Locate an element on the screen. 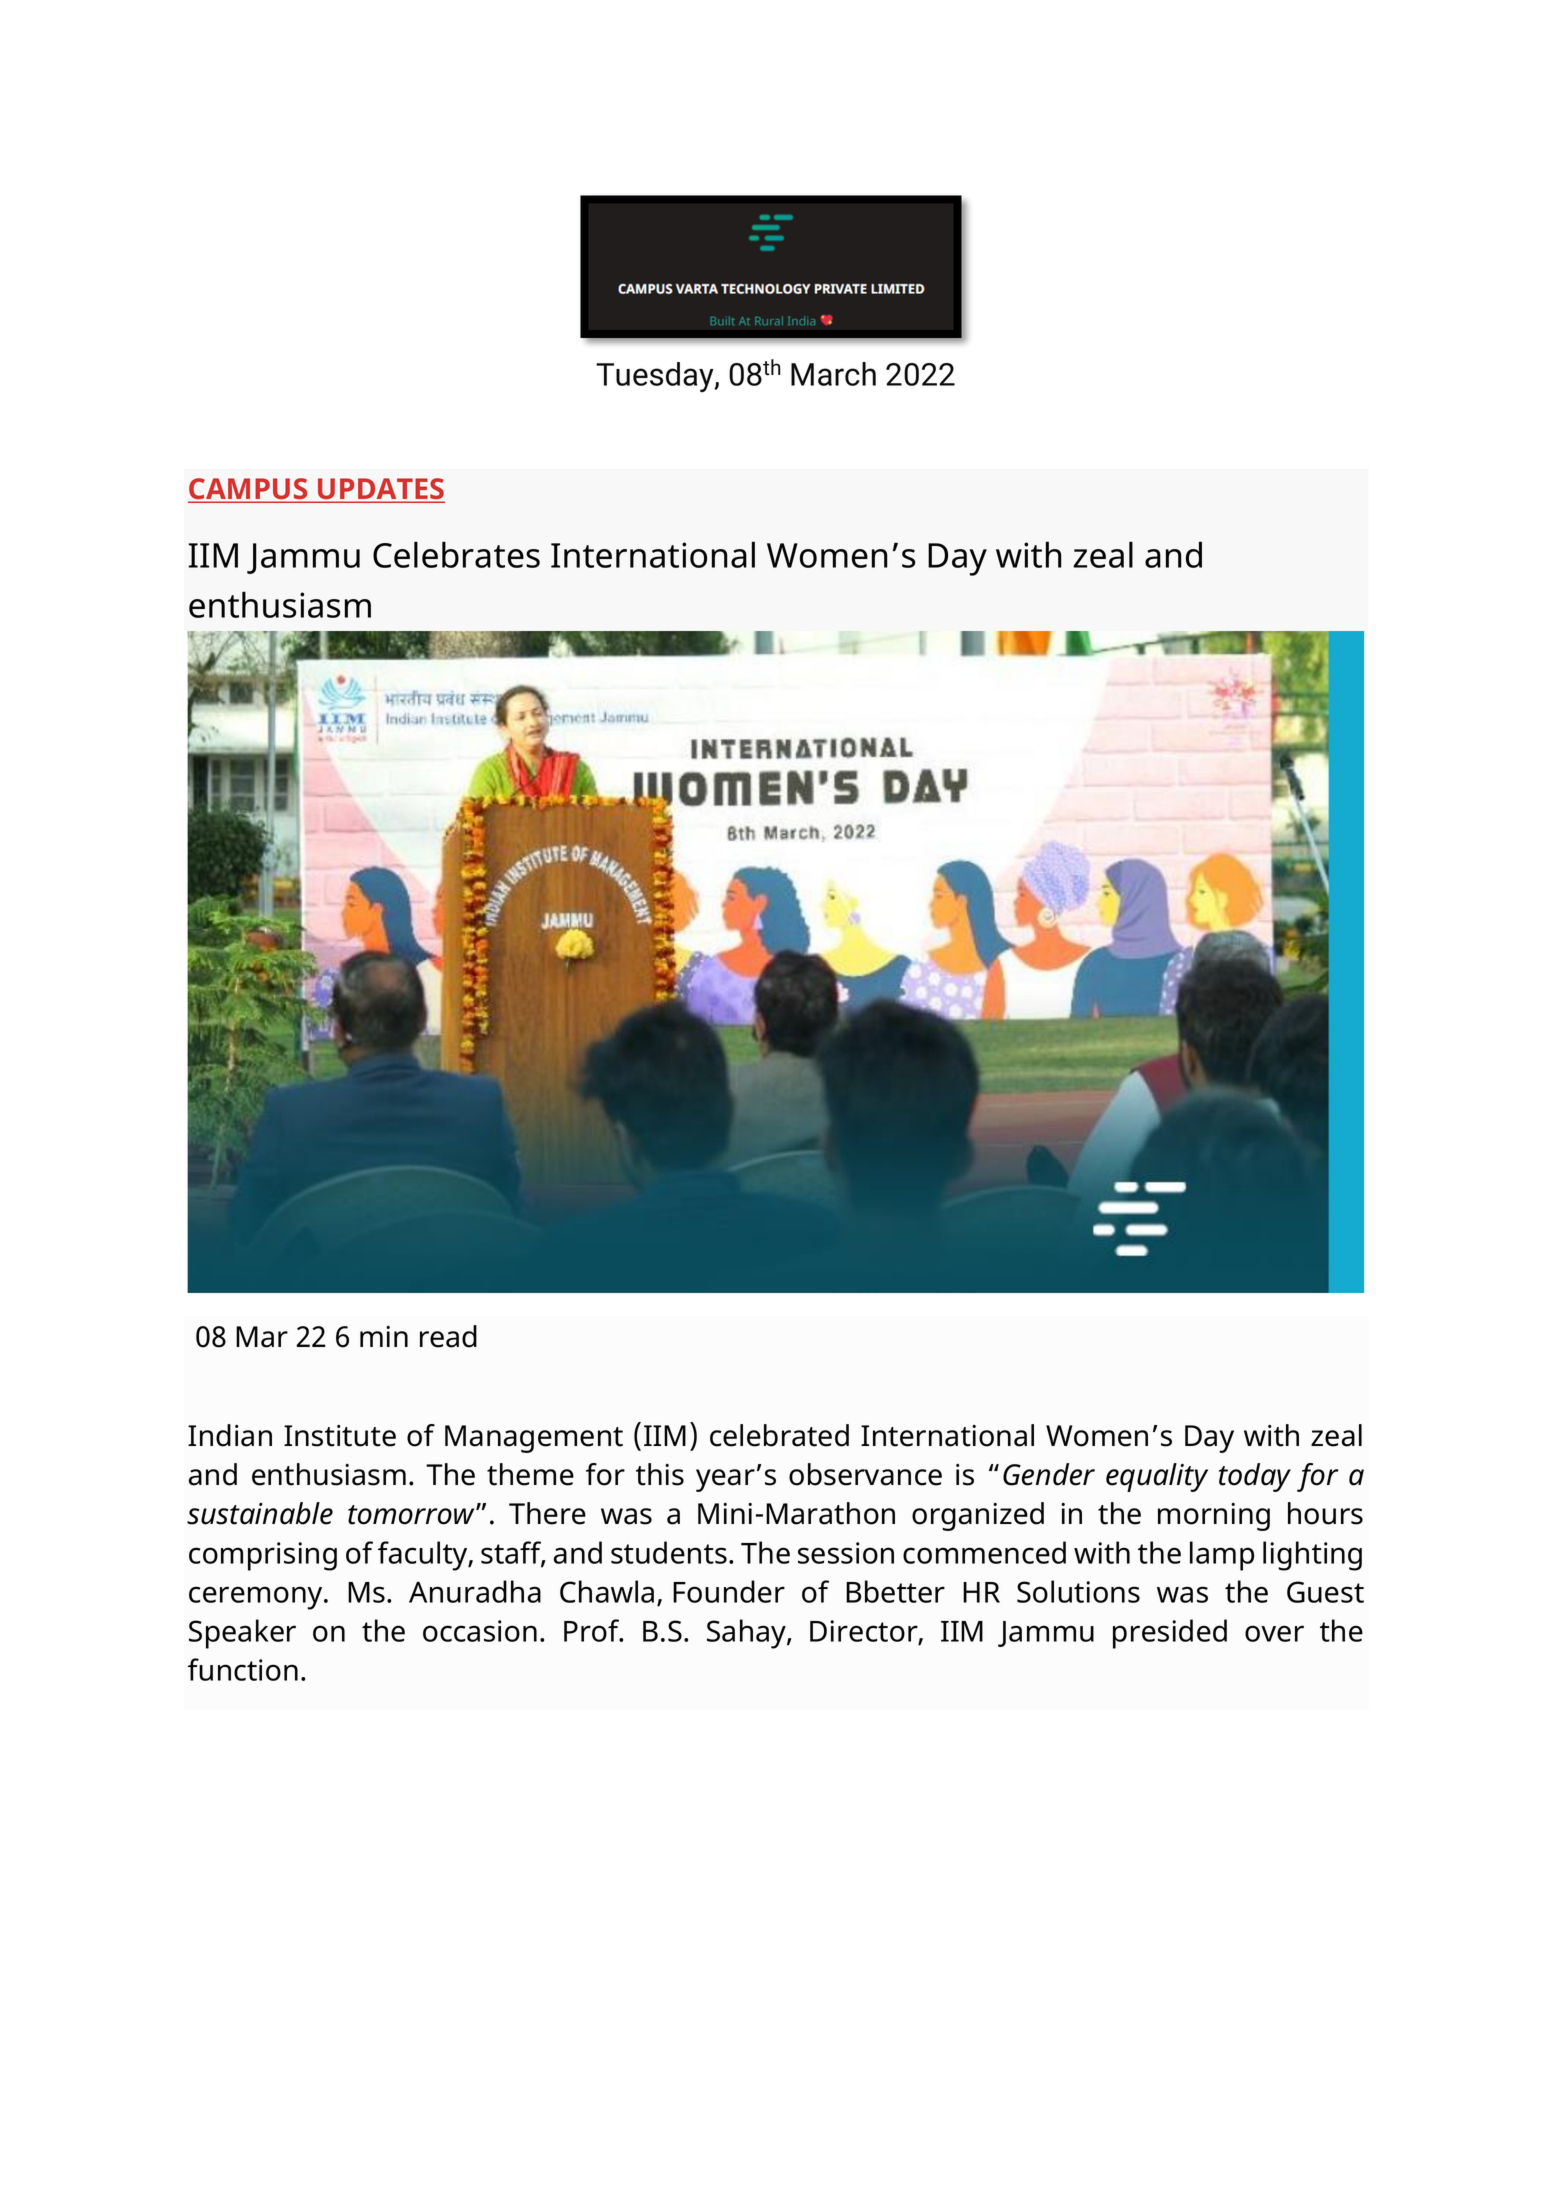  Celebrates is located at coordinates (456, 554).
